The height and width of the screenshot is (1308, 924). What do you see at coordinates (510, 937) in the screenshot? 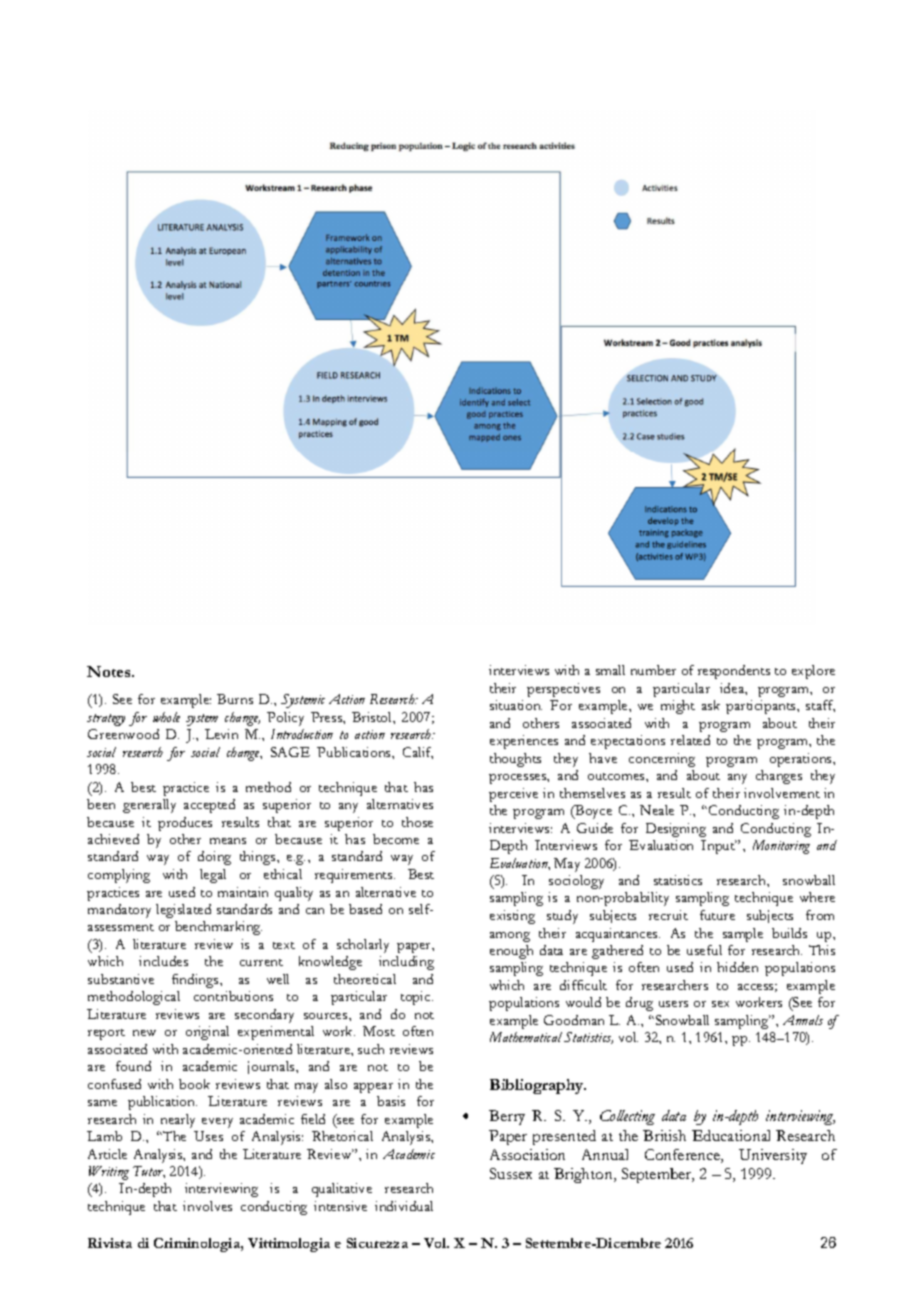
I see `among` at bounding box center [510, 937].
